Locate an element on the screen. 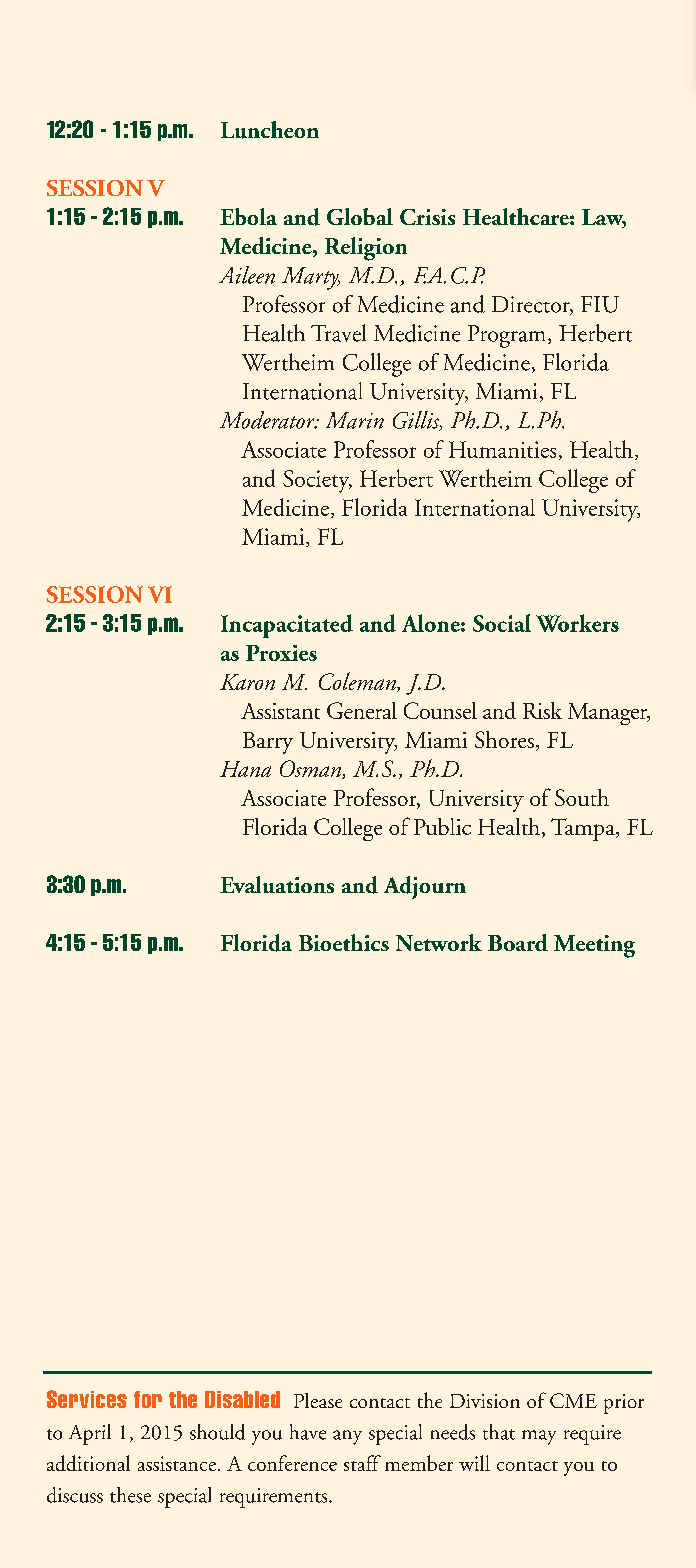 Image resolution: width=696 pixels, height=1568 pixels. Hana is located at coordinates (245, 769).
